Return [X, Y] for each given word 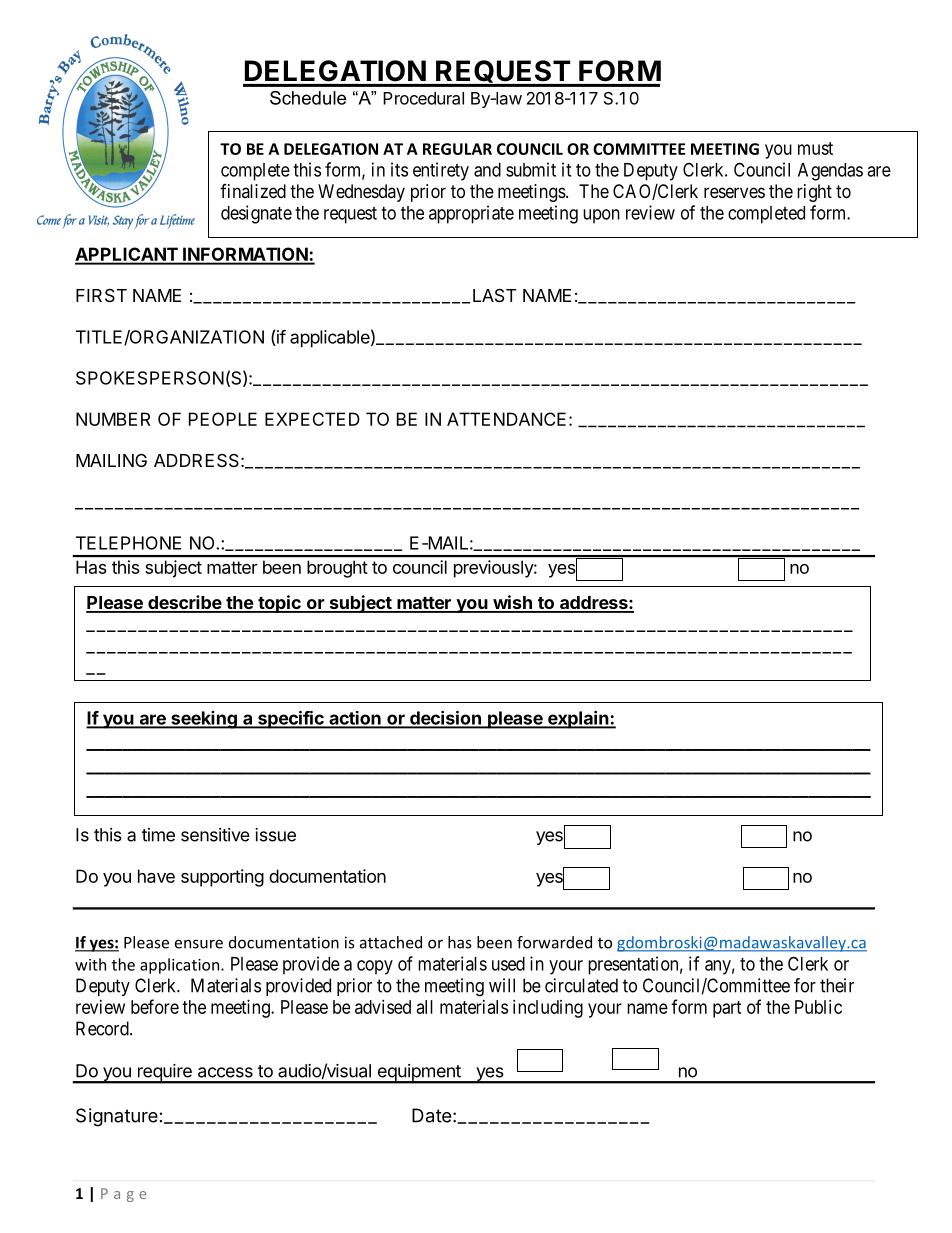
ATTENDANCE [506, 419]
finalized [253, 191]
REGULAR [457, 149]
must [815, 148]
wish [512, 603]
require [165, 1073]
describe [184, 603]
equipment [419, 1073]
